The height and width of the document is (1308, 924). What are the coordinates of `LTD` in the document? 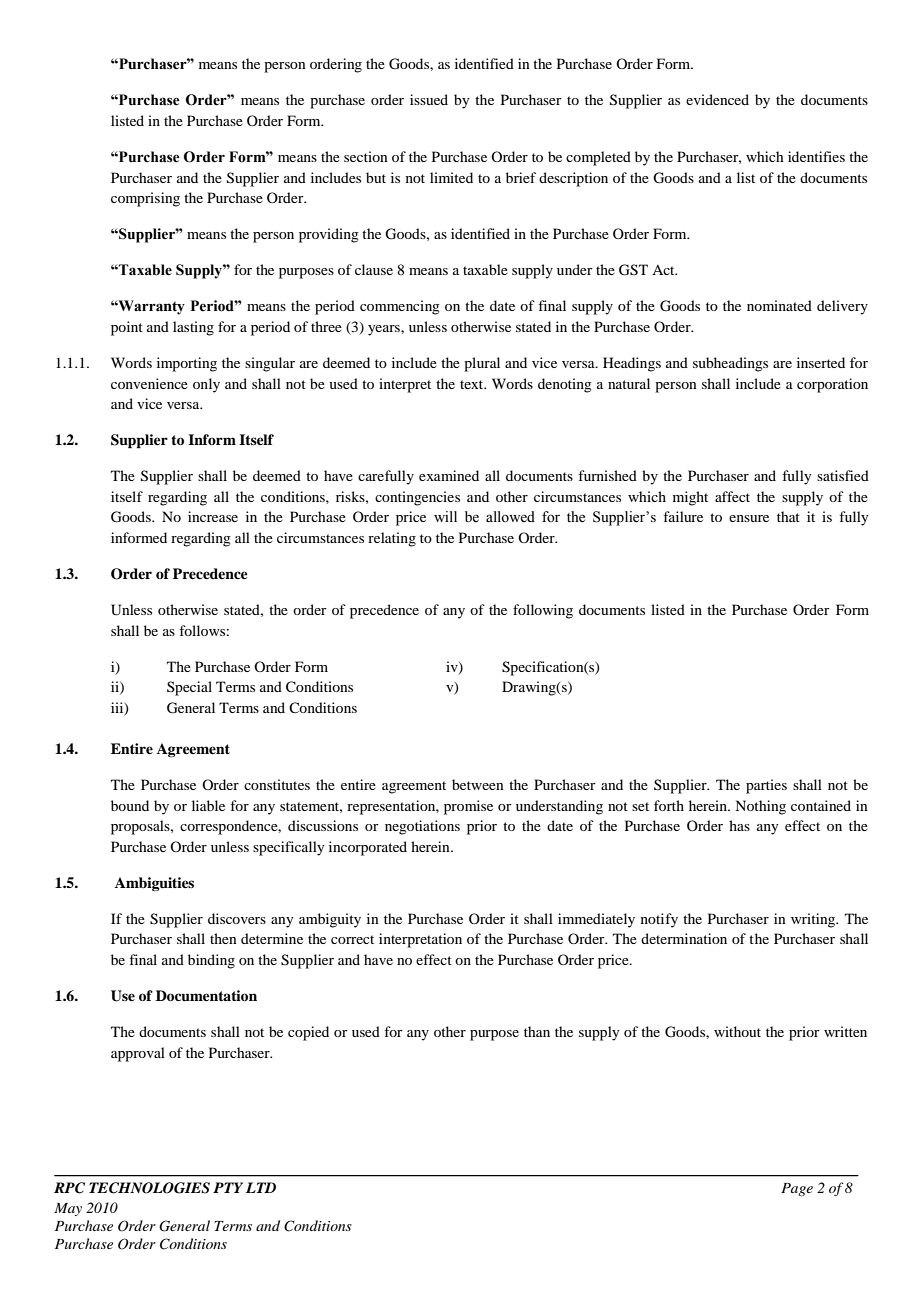 It's located at (261, 1187).
